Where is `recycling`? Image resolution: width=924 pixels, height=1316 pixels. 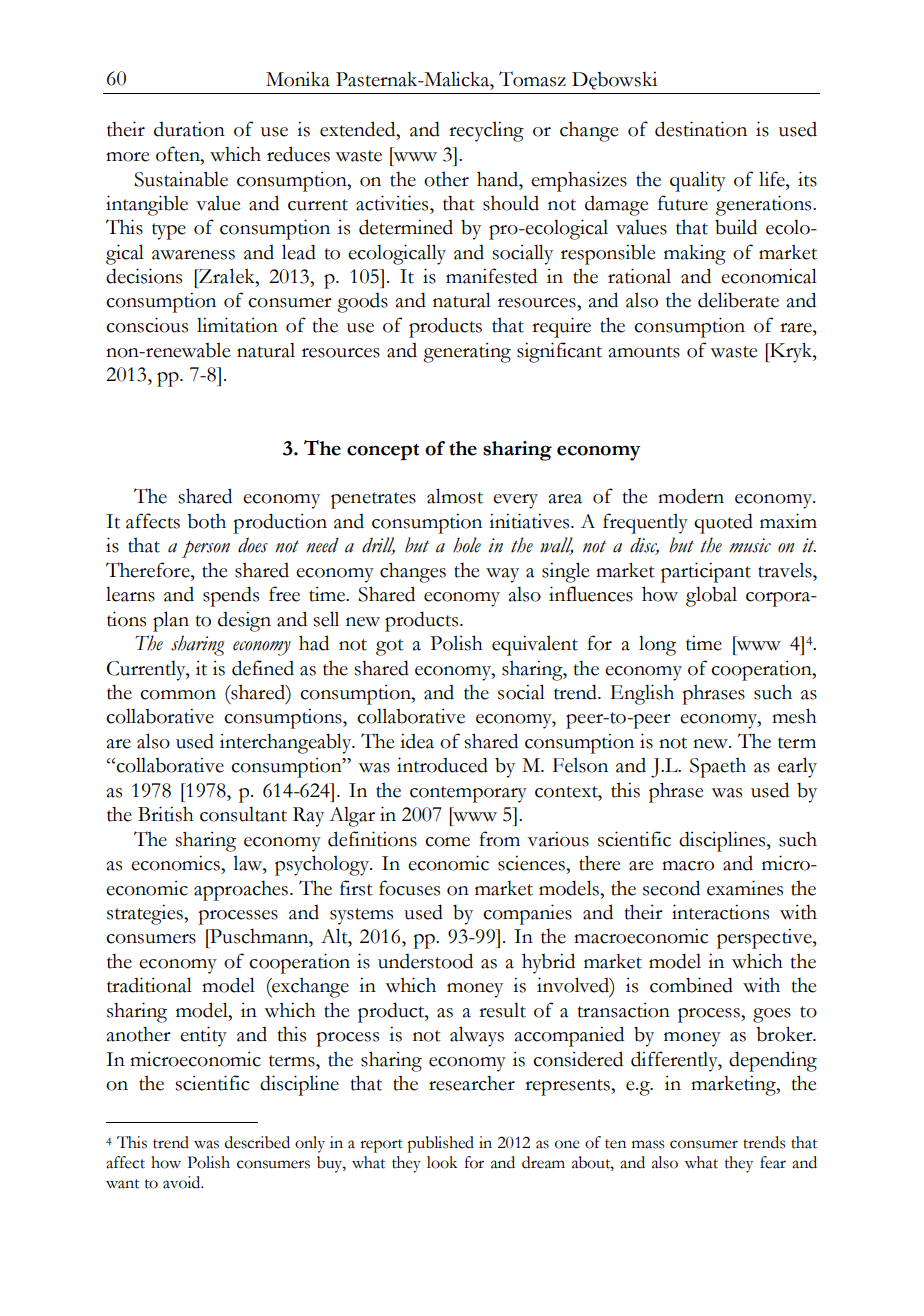
recycling is located at coordinates (486, 131).
